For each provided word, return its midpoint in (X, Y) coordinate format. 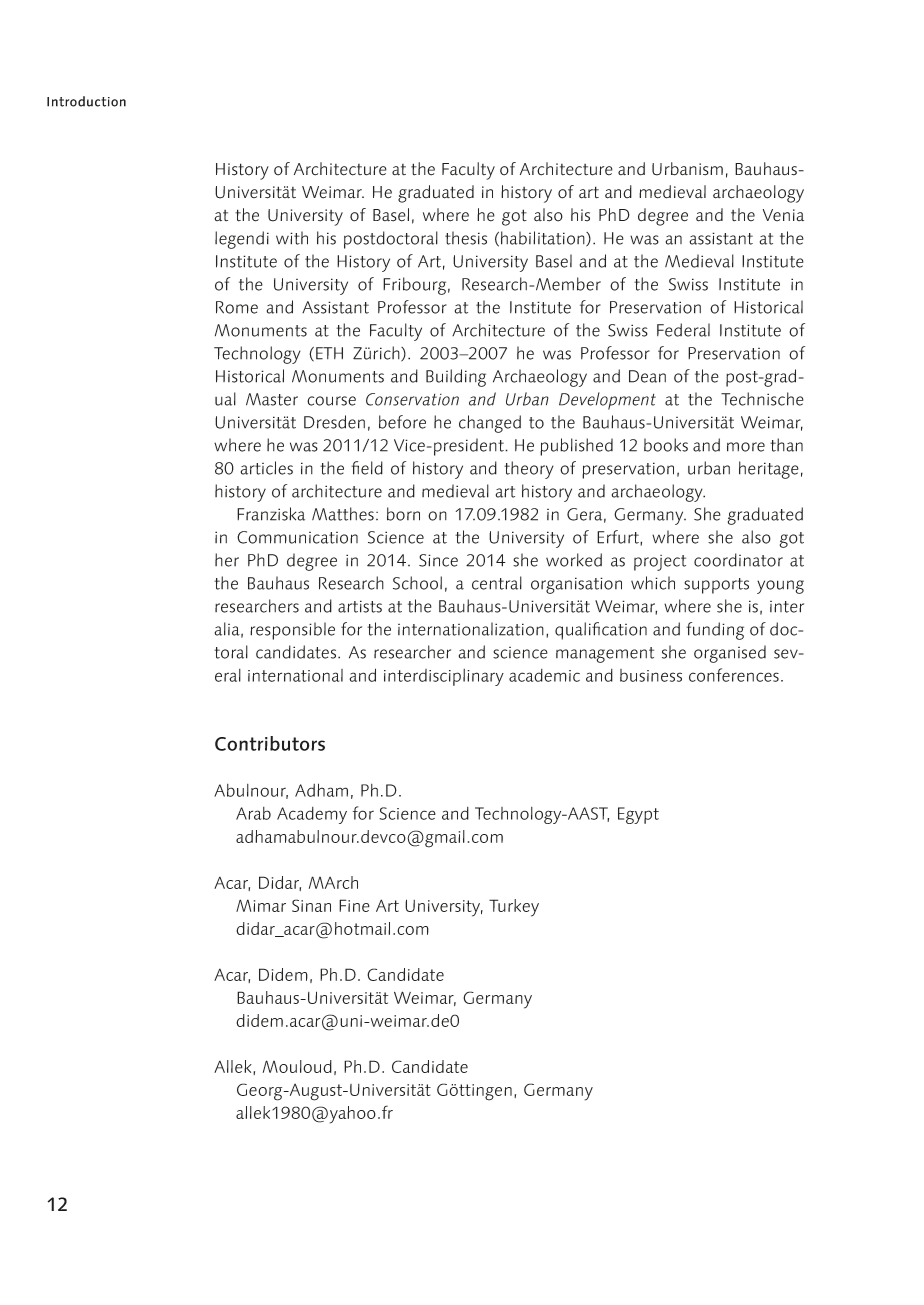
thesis (466, 238)
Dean (647, 376)
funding (715, 631)
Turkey (514, 908)
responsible (292, 631)
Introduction (86, 101)
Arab (253, 813)
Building (456, 378)
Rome (237, 307)
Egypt (638, 815)
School (417, 583)
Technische (762, 399)
